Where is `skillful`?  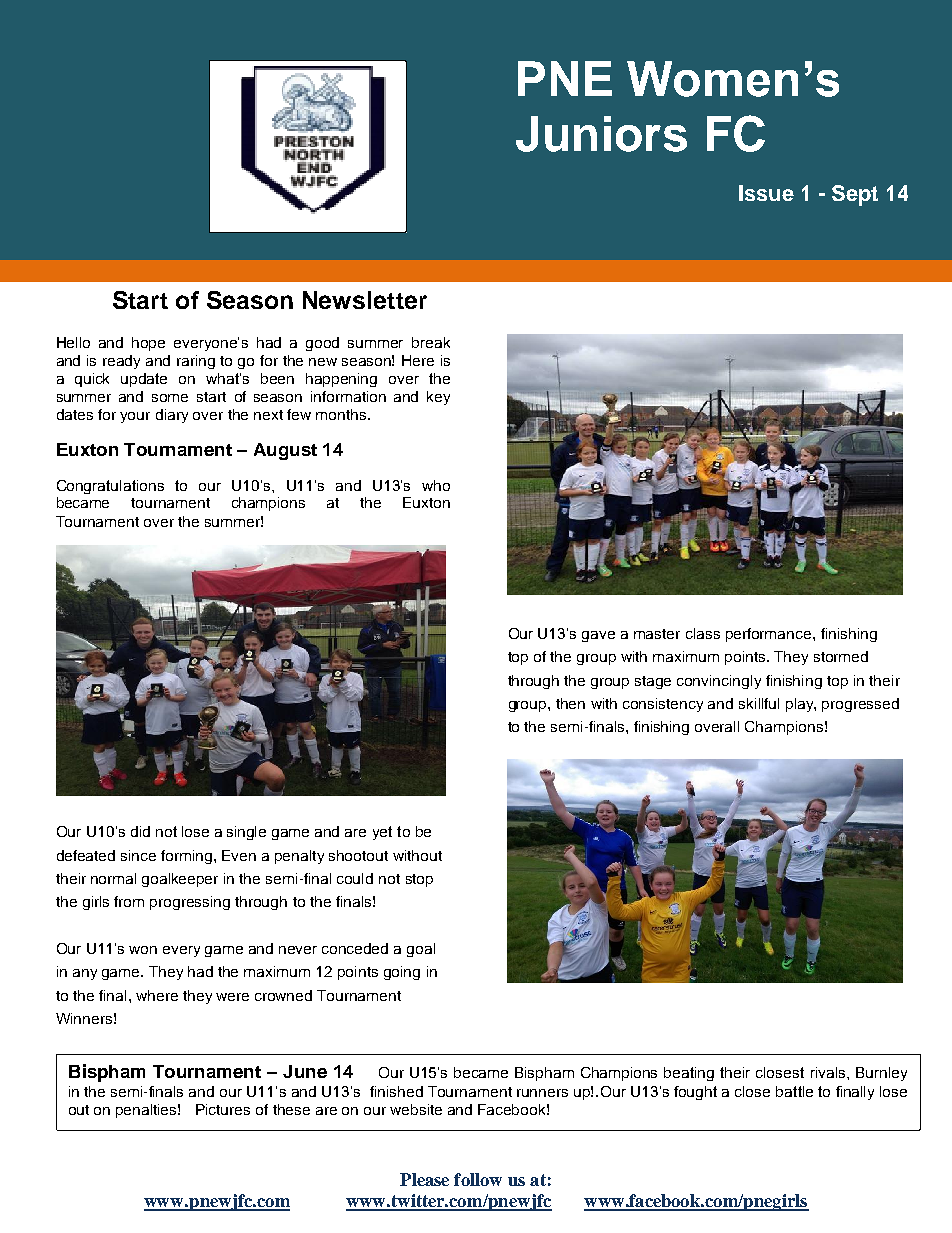
skillful is located at coordinates (759, 703).
